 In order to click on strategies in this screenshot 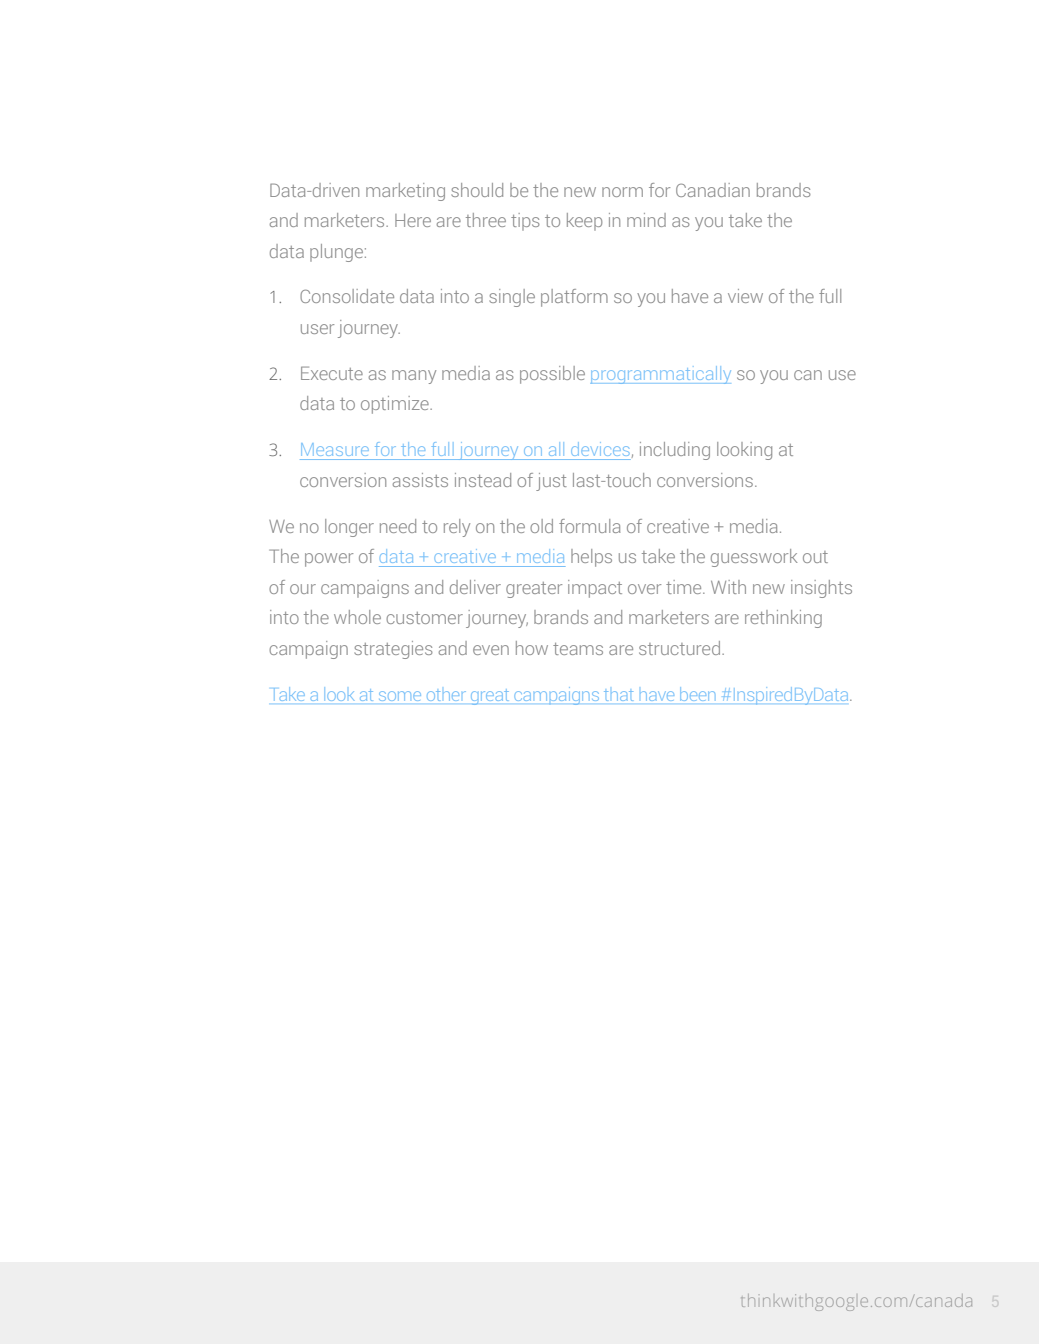, I will do `click(393, 650)`.
